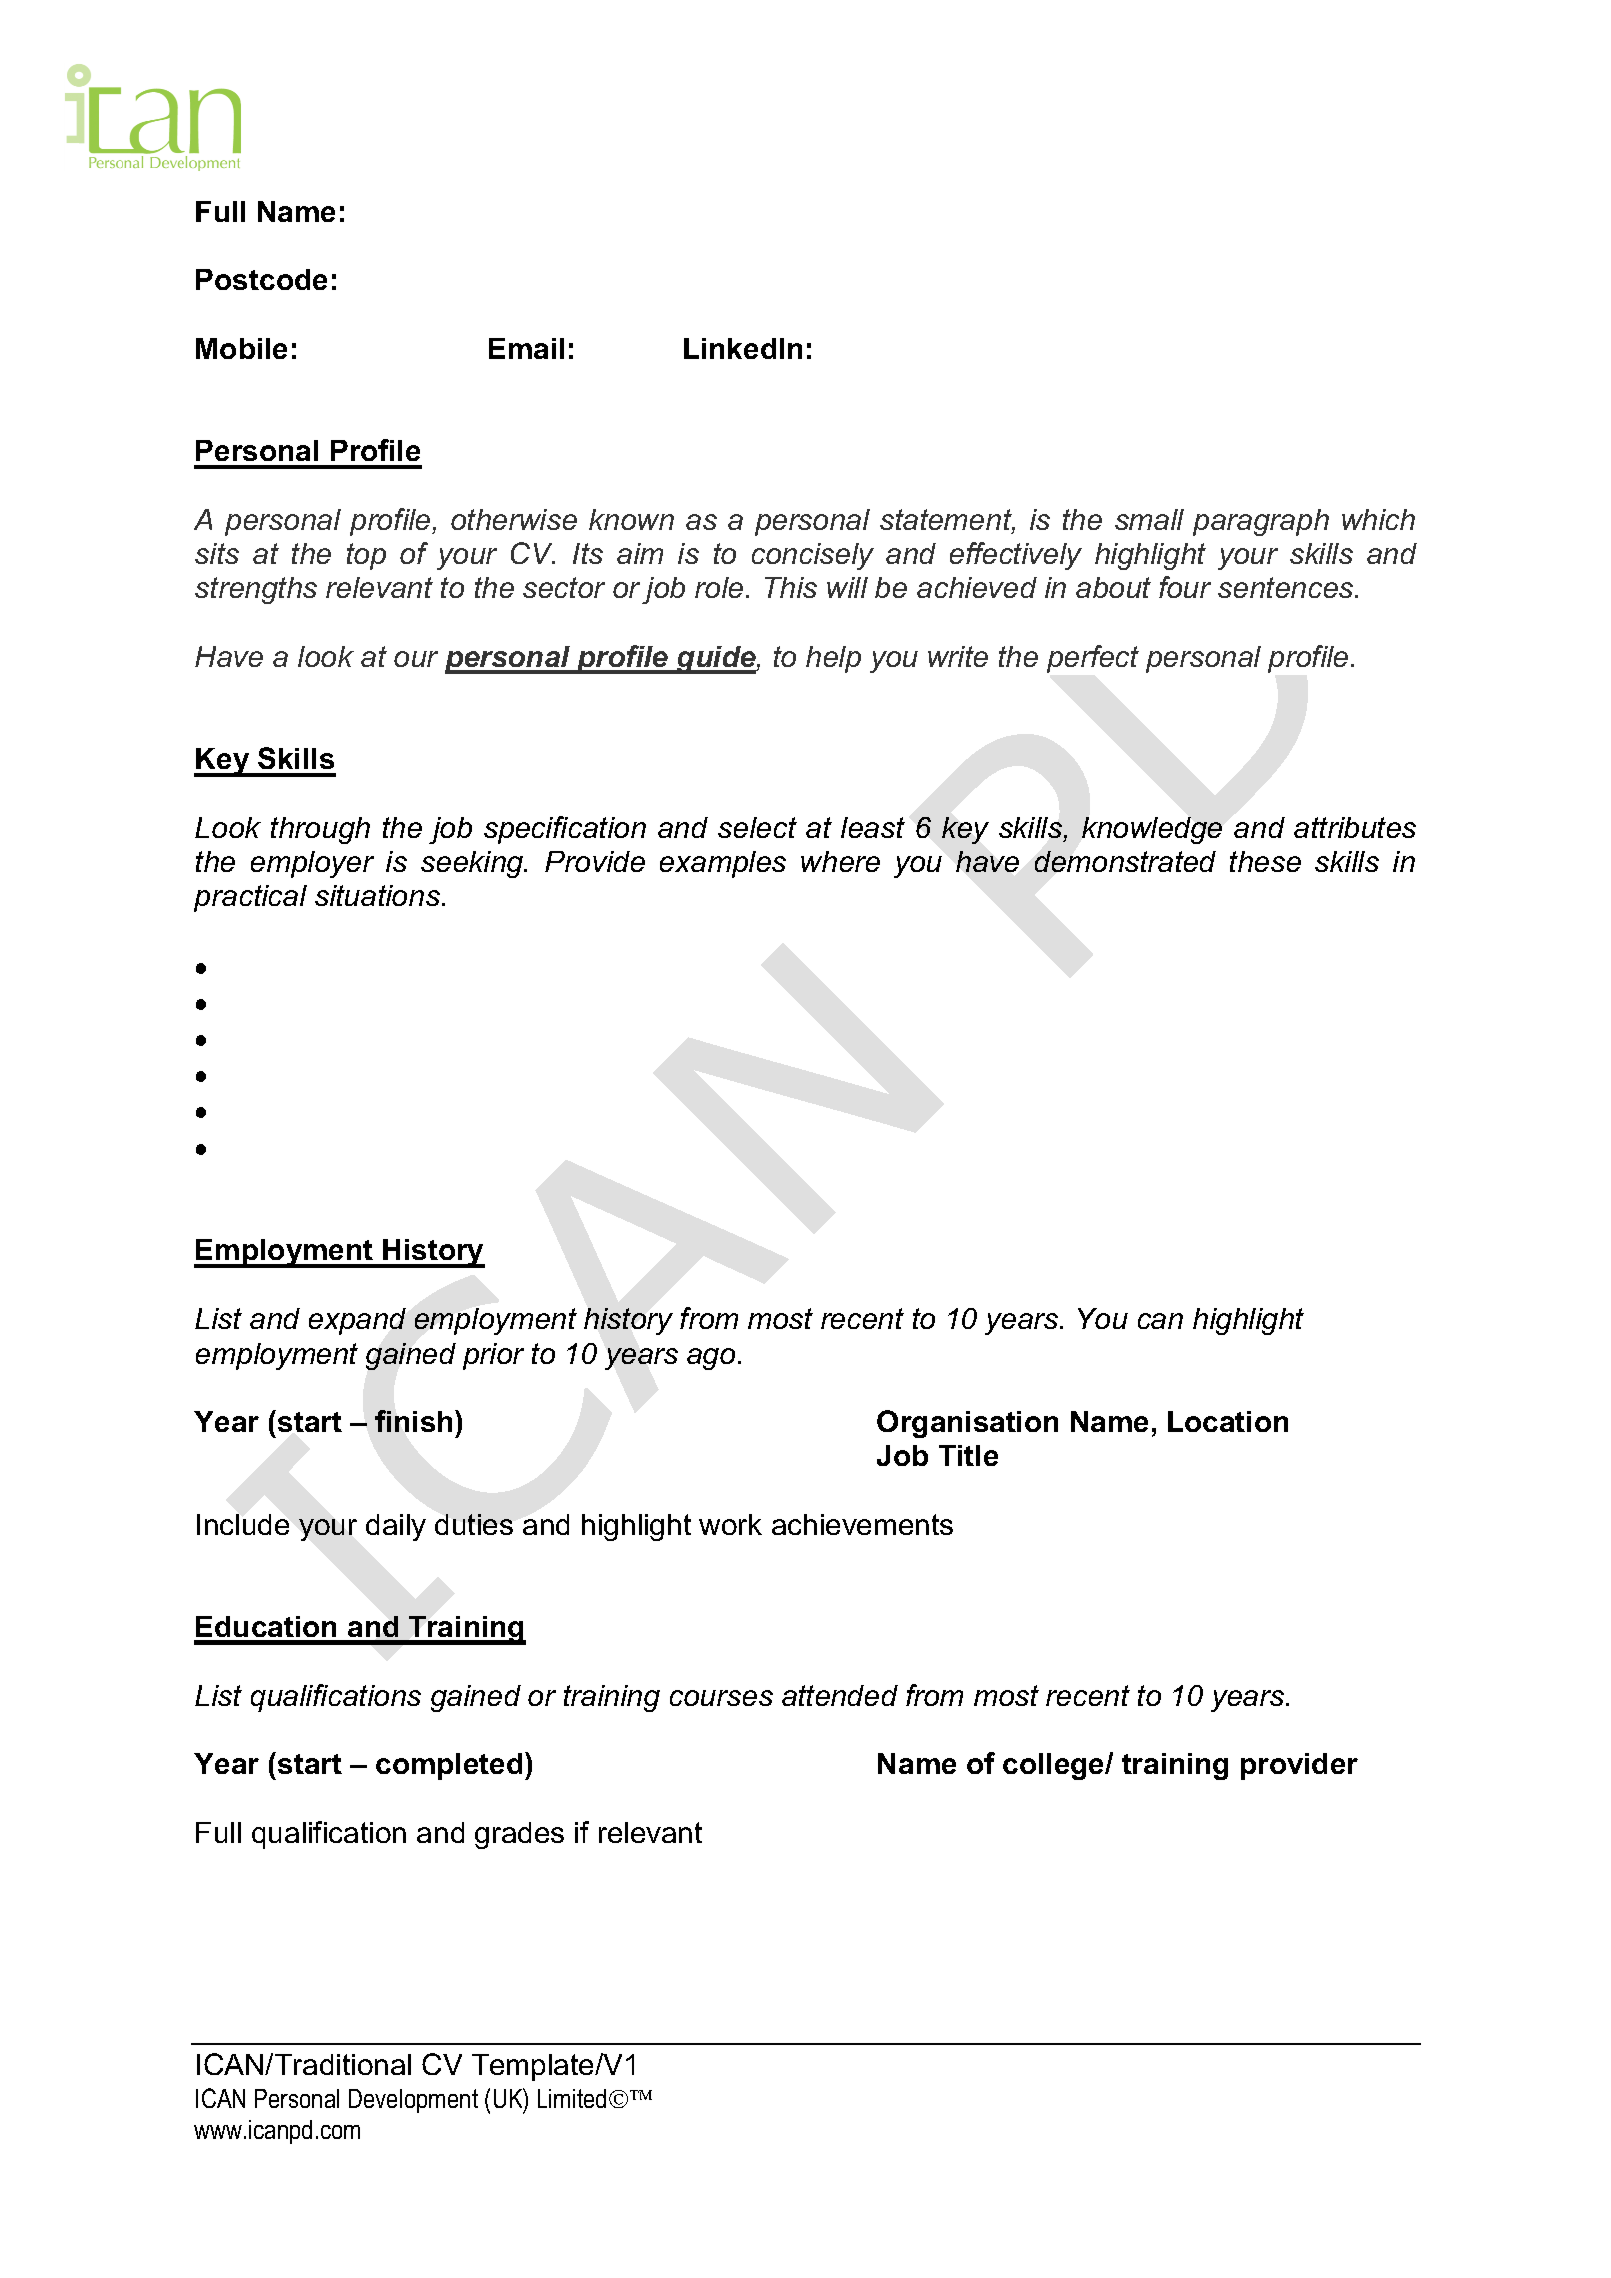 Image resolution: width=1611 pixels, height=2278 pixels. What do you see at coordinates (757, 827) in the screenshot?
I see `select` at bounding box center [757, 827].
